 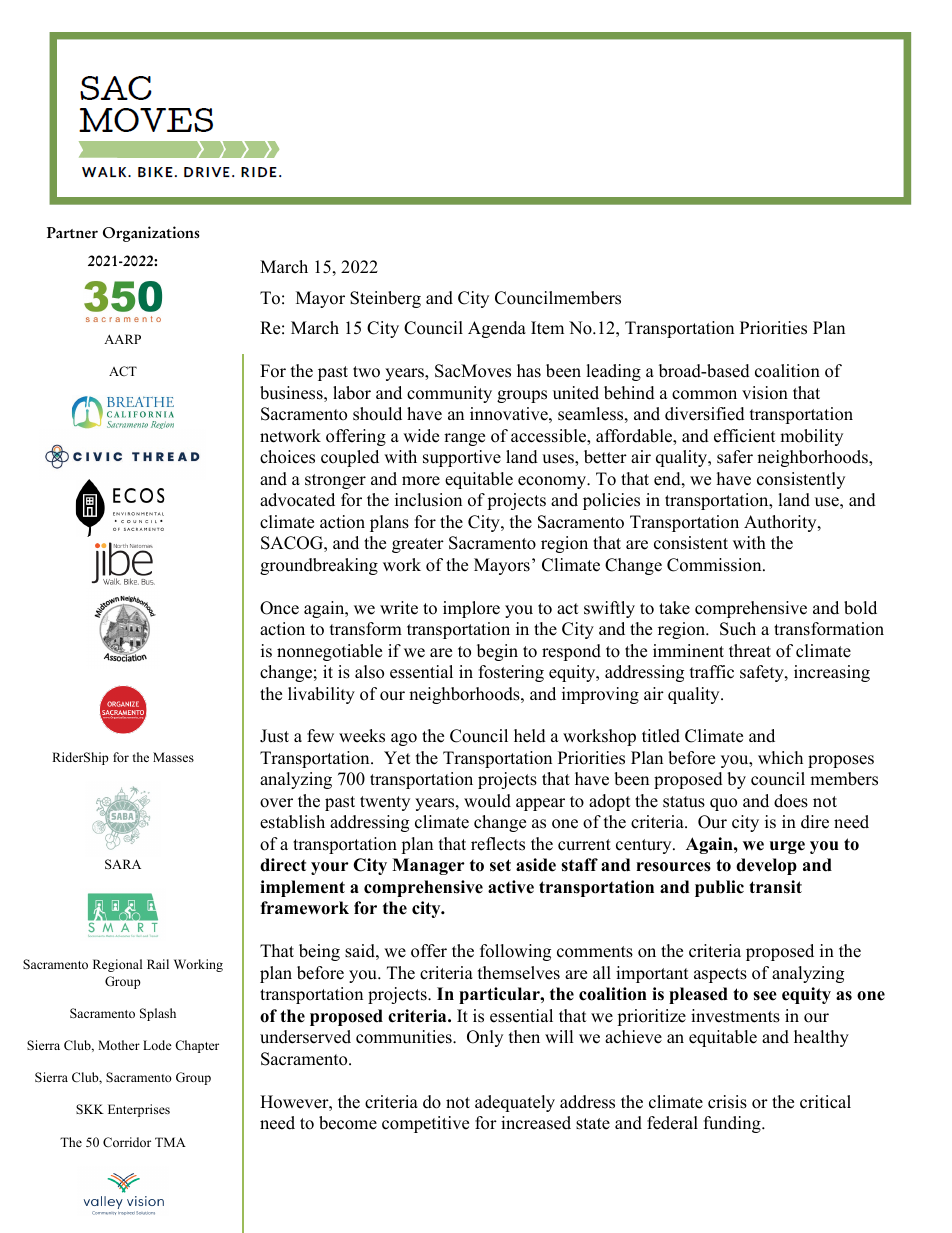 I want to click on Steinberg, so click(x=385, y=299).
